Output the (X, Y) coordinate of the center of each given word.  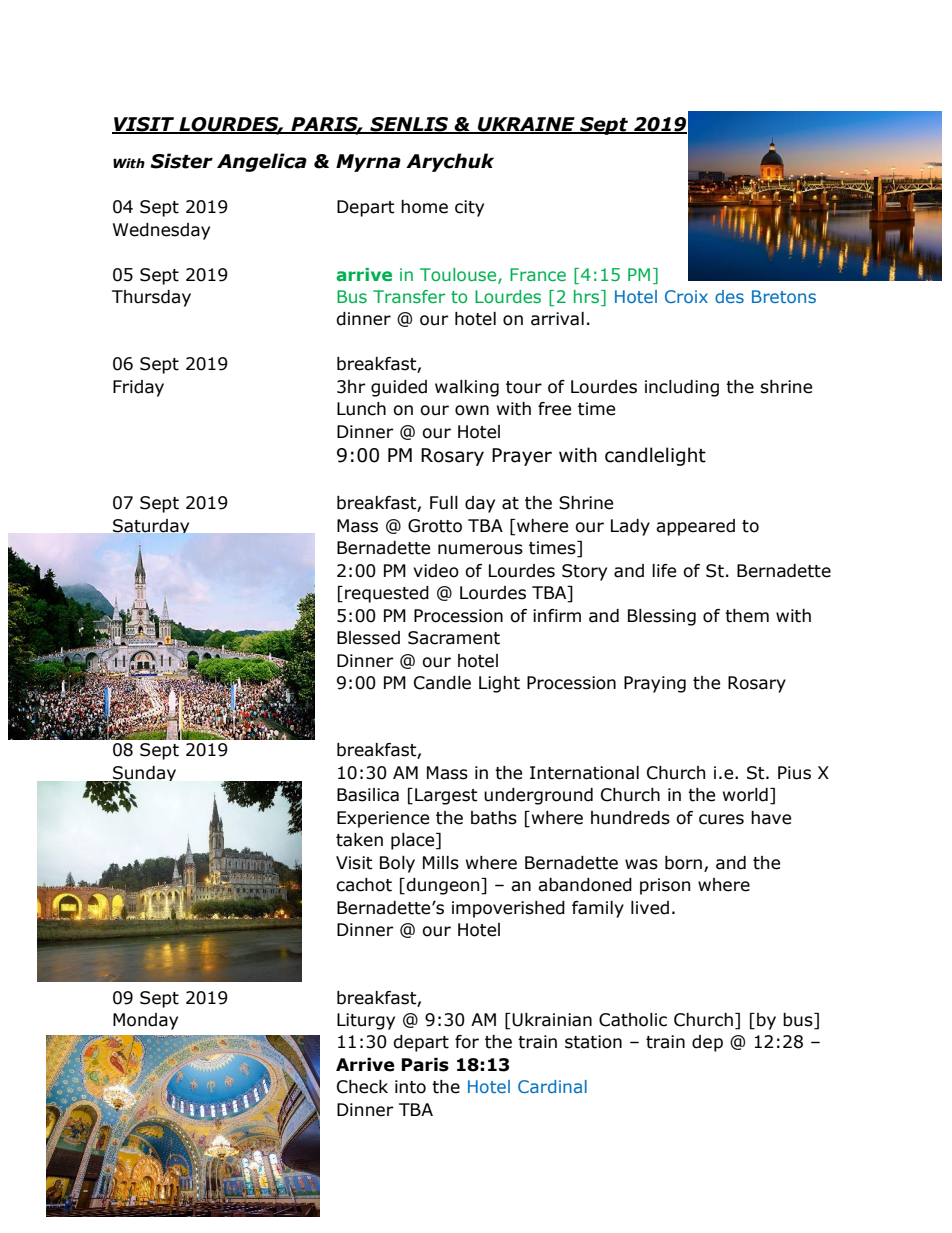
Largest (446, 796)
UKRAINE (526, 125)
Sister (181, 161)
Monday (145, 1021)
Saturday (151, 526)
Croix (686, 296)
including (682, 388)
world (745, 795)
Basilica (368, 795)
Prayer (522, 457)
